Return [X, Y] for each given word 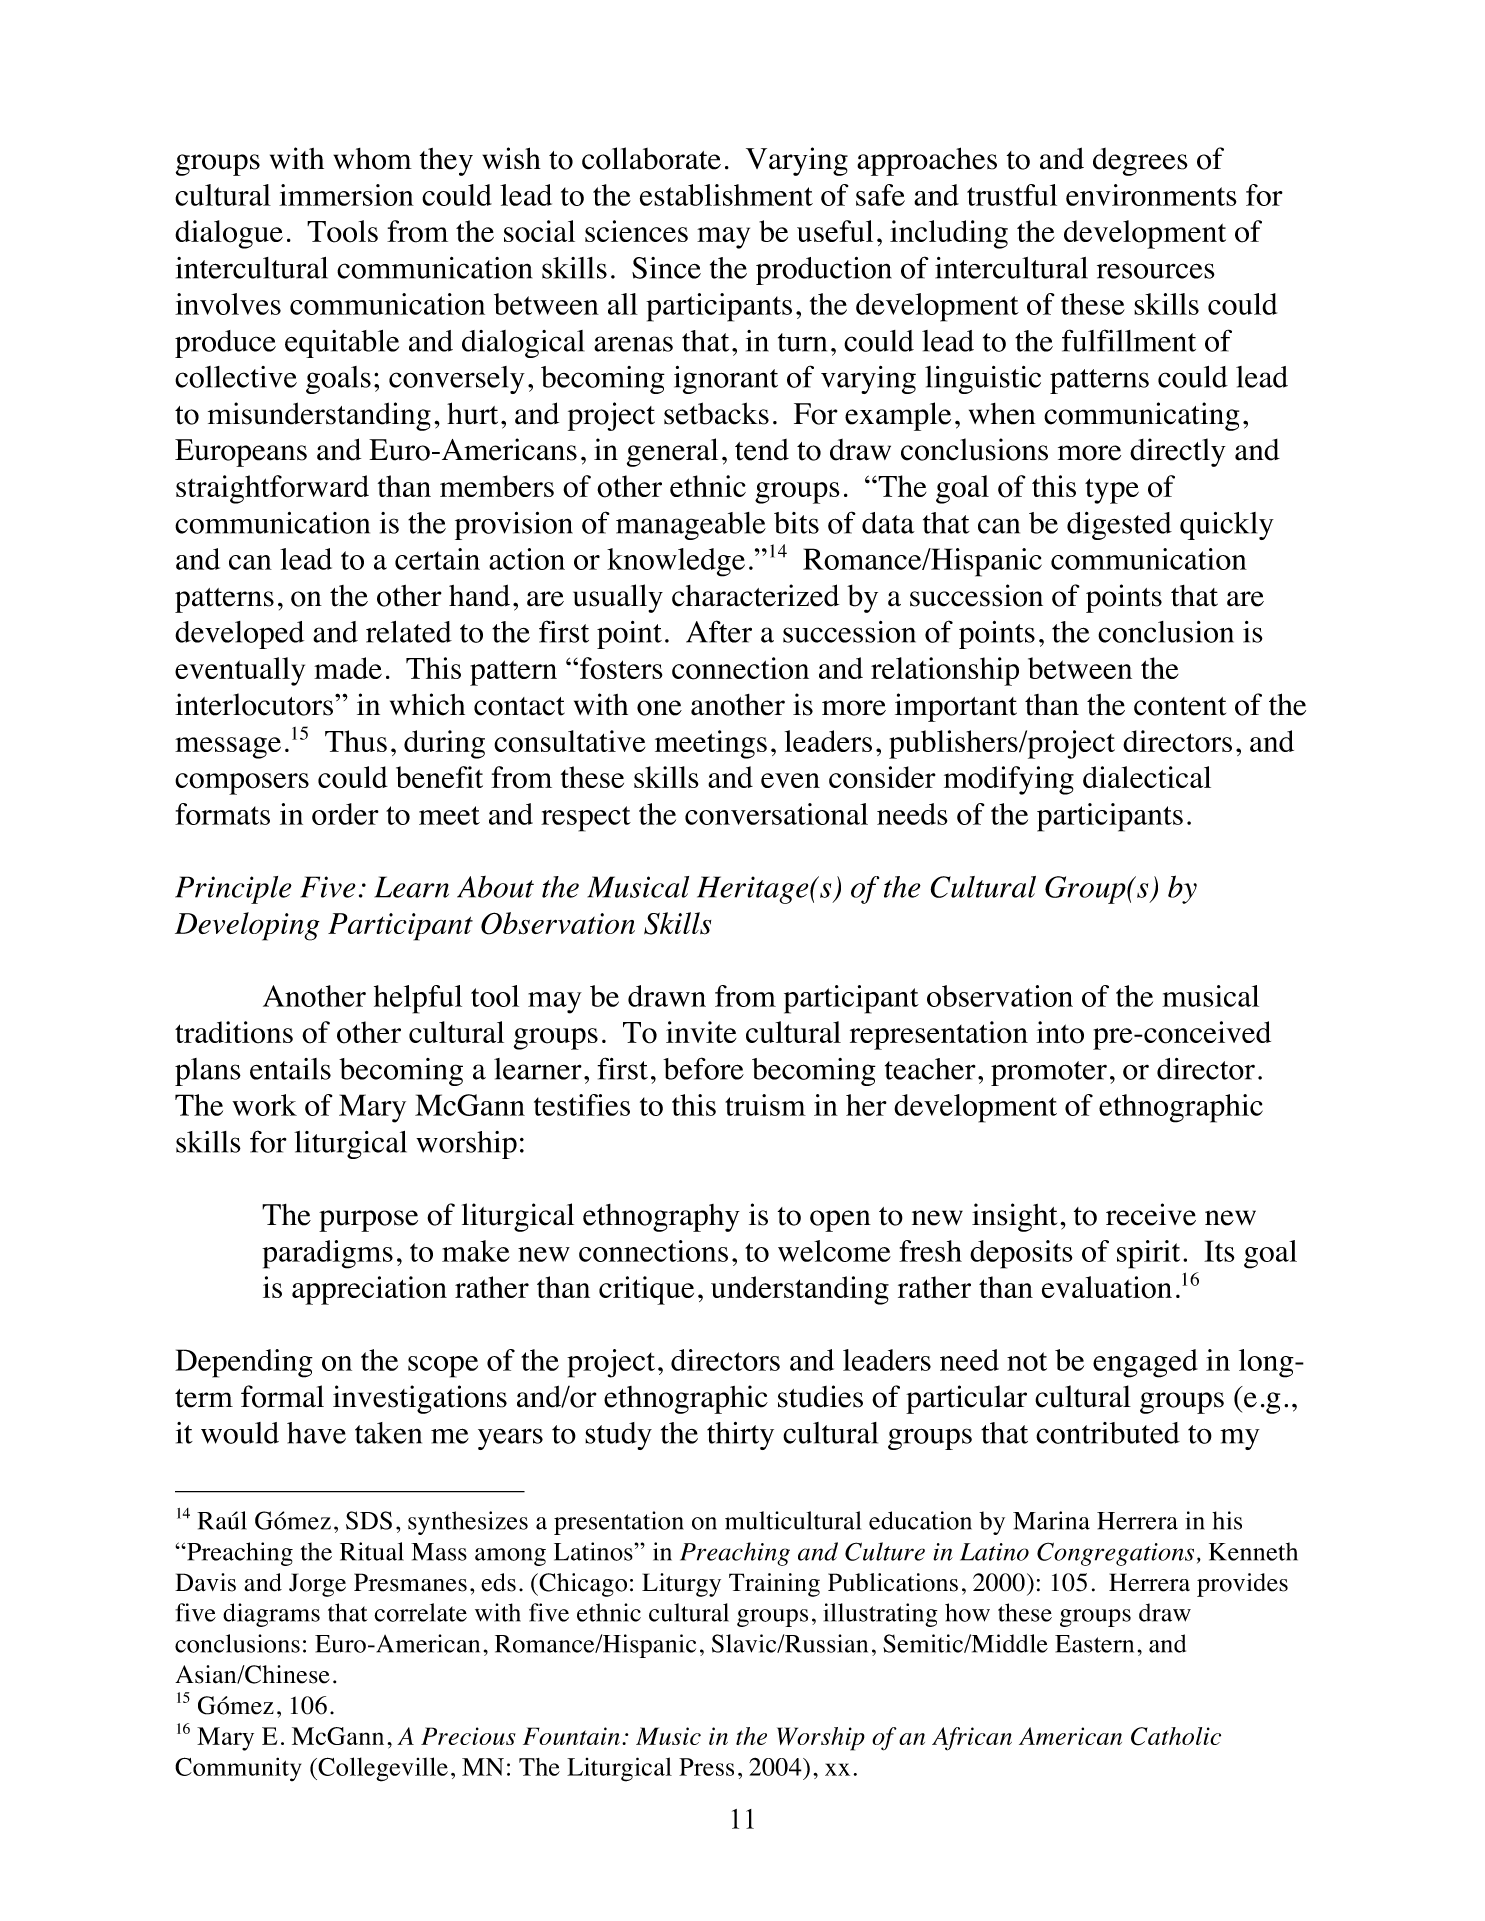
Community [238, 1769]
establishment [726, 195]
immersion [346, 195]
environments [1151, 195]
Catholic [1176, 1736]
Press [706, 1767]
